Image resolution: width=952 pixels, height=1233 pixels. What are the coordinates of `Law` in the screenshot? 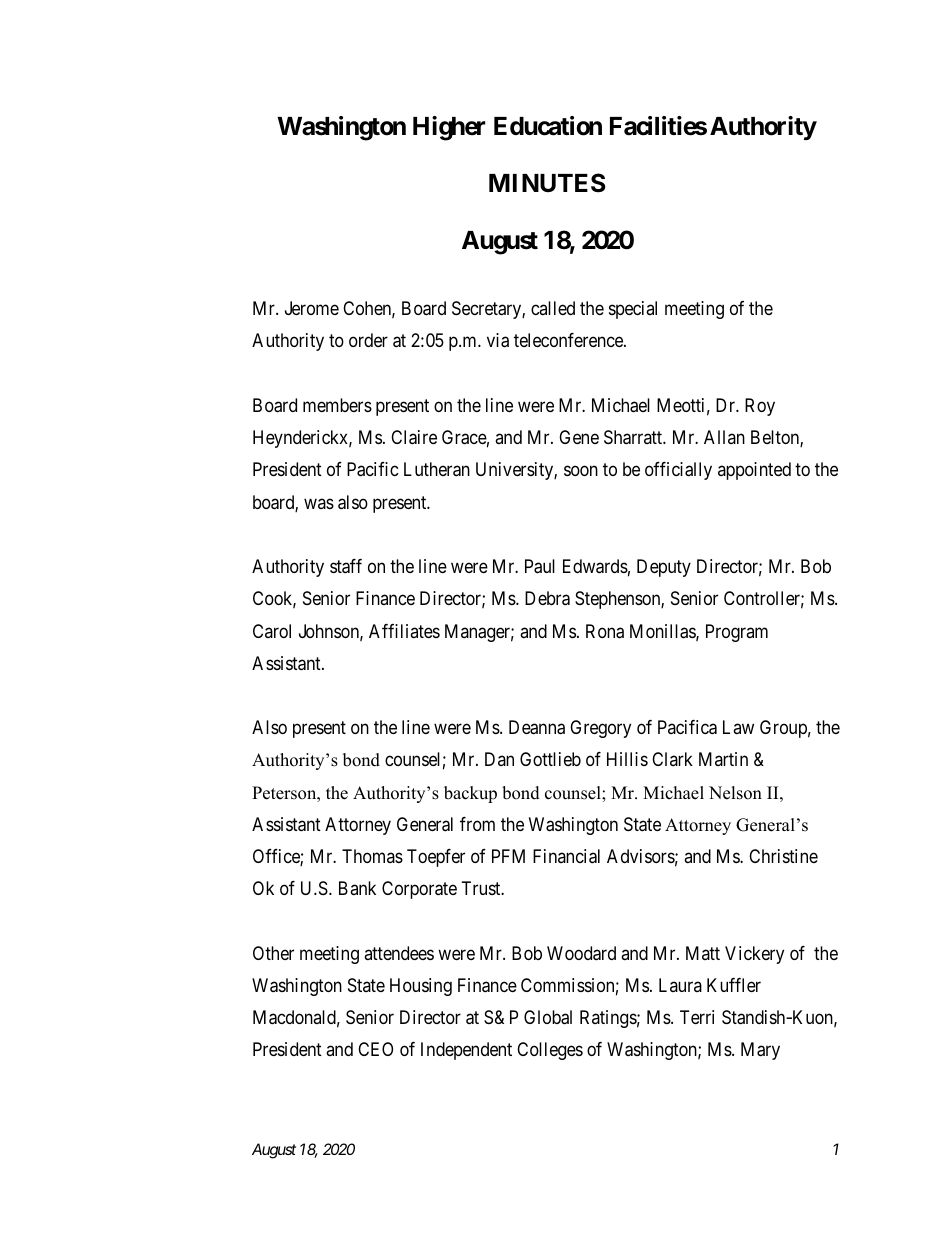 It's located at (738, 727).
